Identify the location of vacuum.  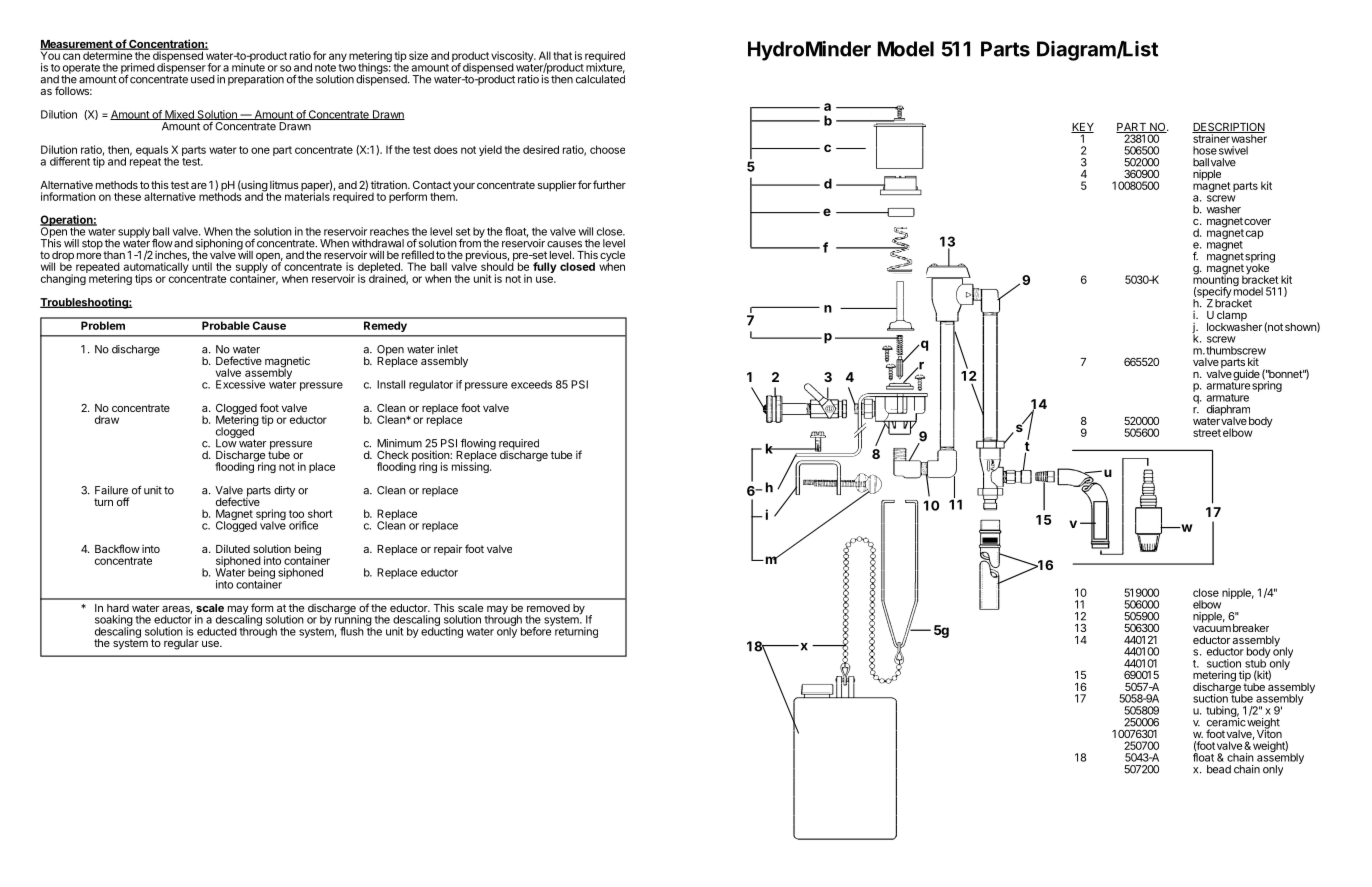
(1212, 629).
